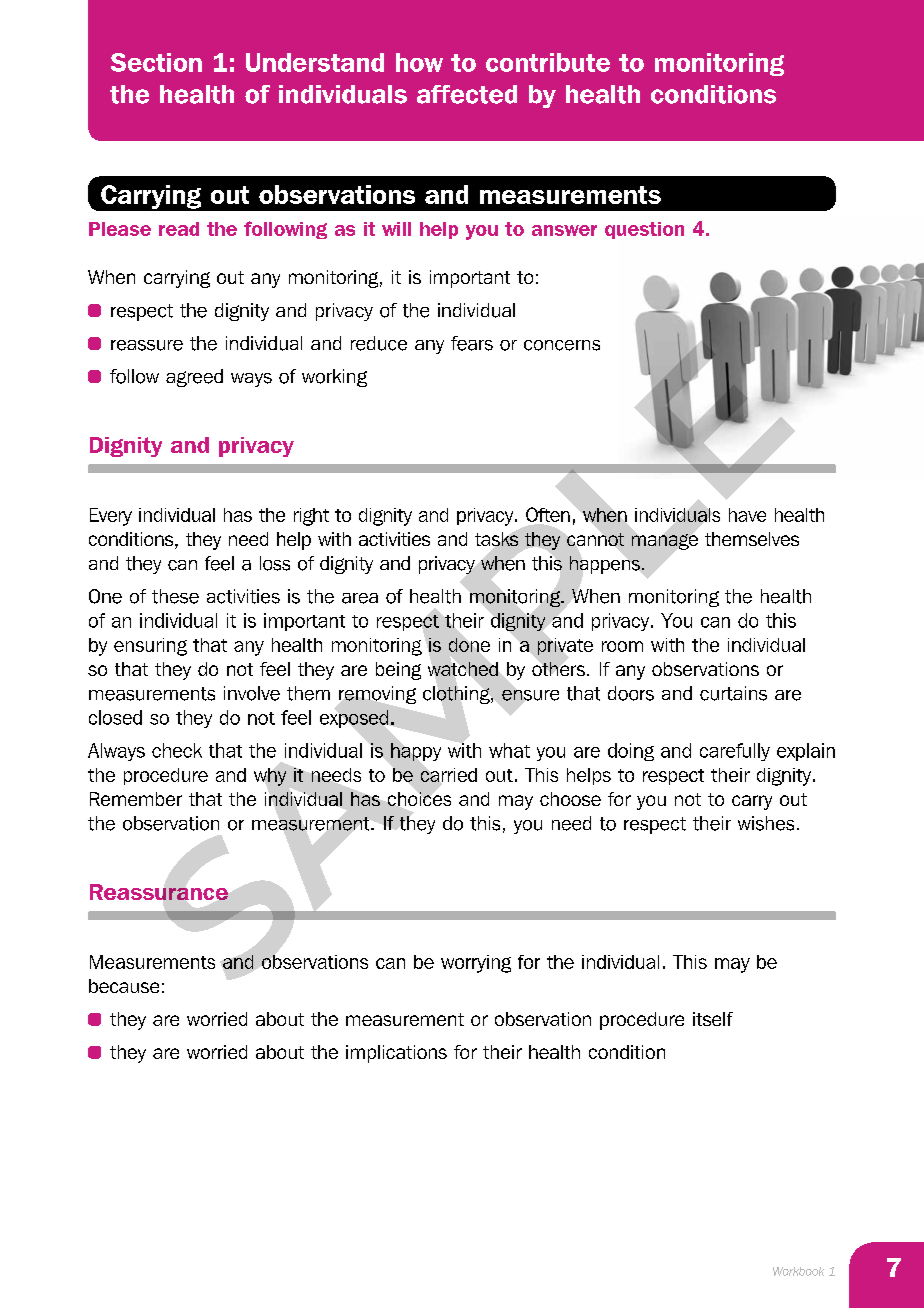 Image resolution: width=924 pixels, height=1308 pixels. I want to click on agreed, so click(194, 378).
